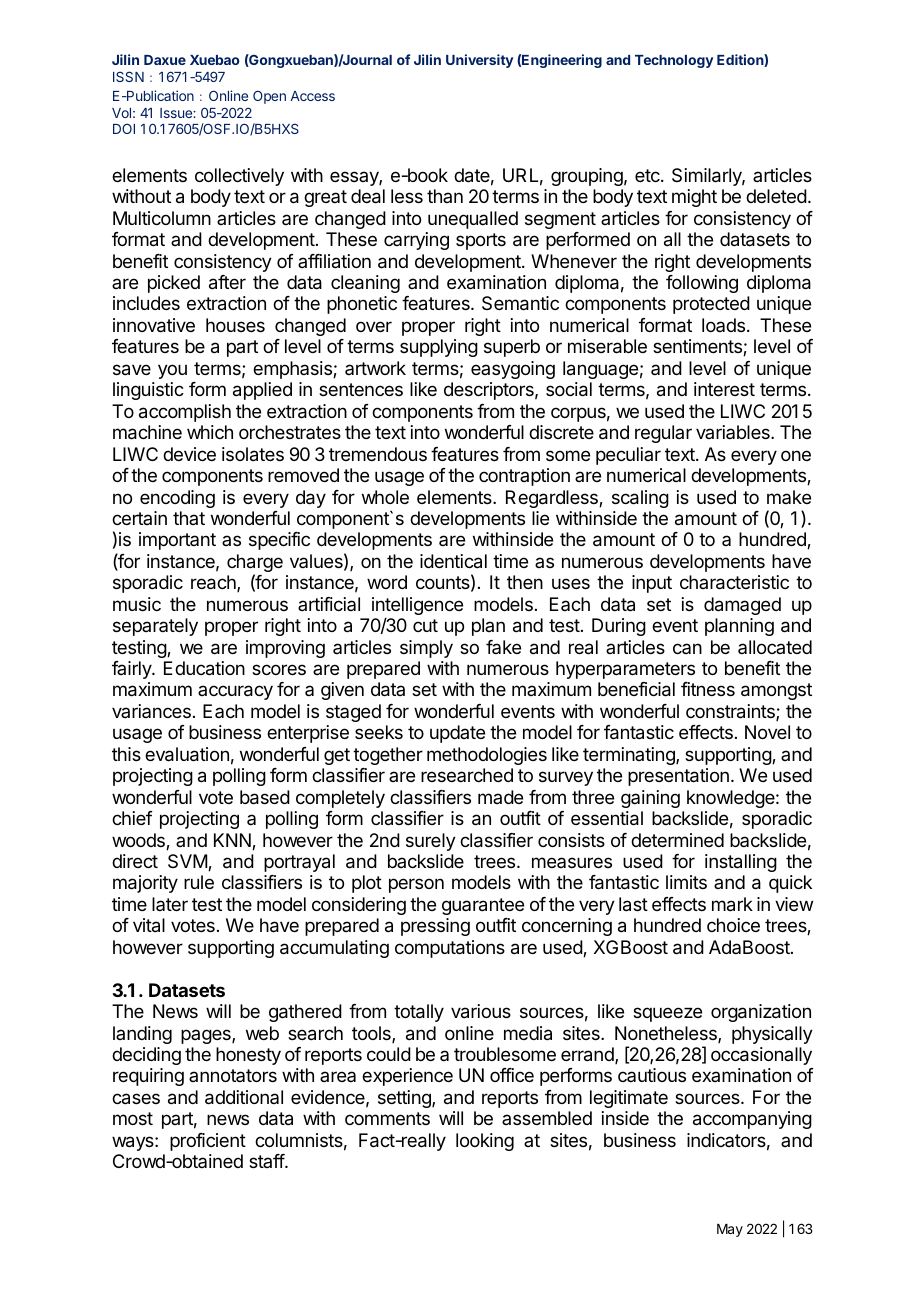 Image resolution: width=924 pixels, height=1308 pixels. I want to click on University, so click(479, 61).
